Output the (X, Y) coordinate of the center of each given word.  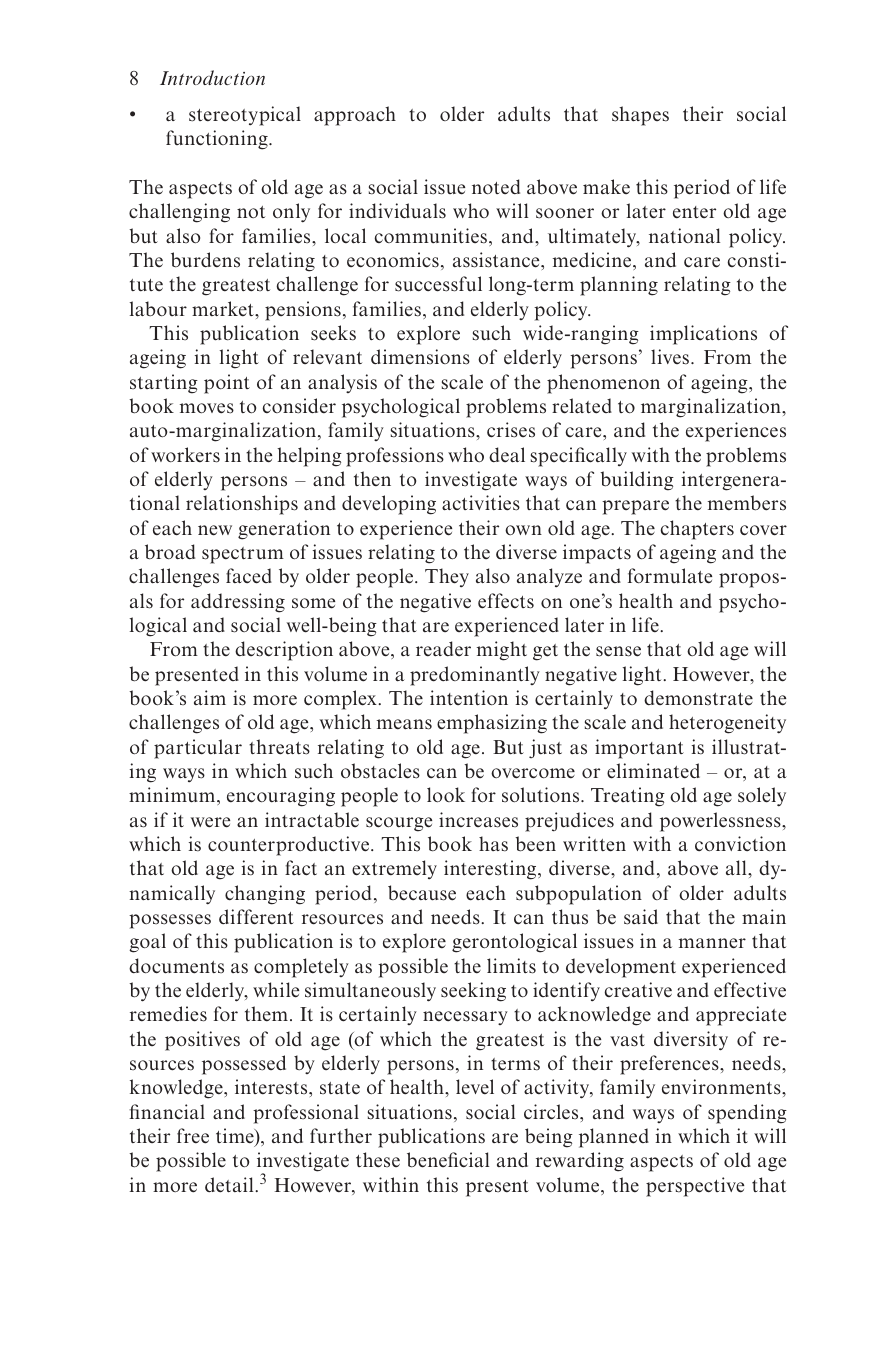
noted (496, 187)
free (193, 1136)
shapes (640, 116)
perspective (695, 1187)
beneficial (448, 1160)
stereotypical (245, 116)
